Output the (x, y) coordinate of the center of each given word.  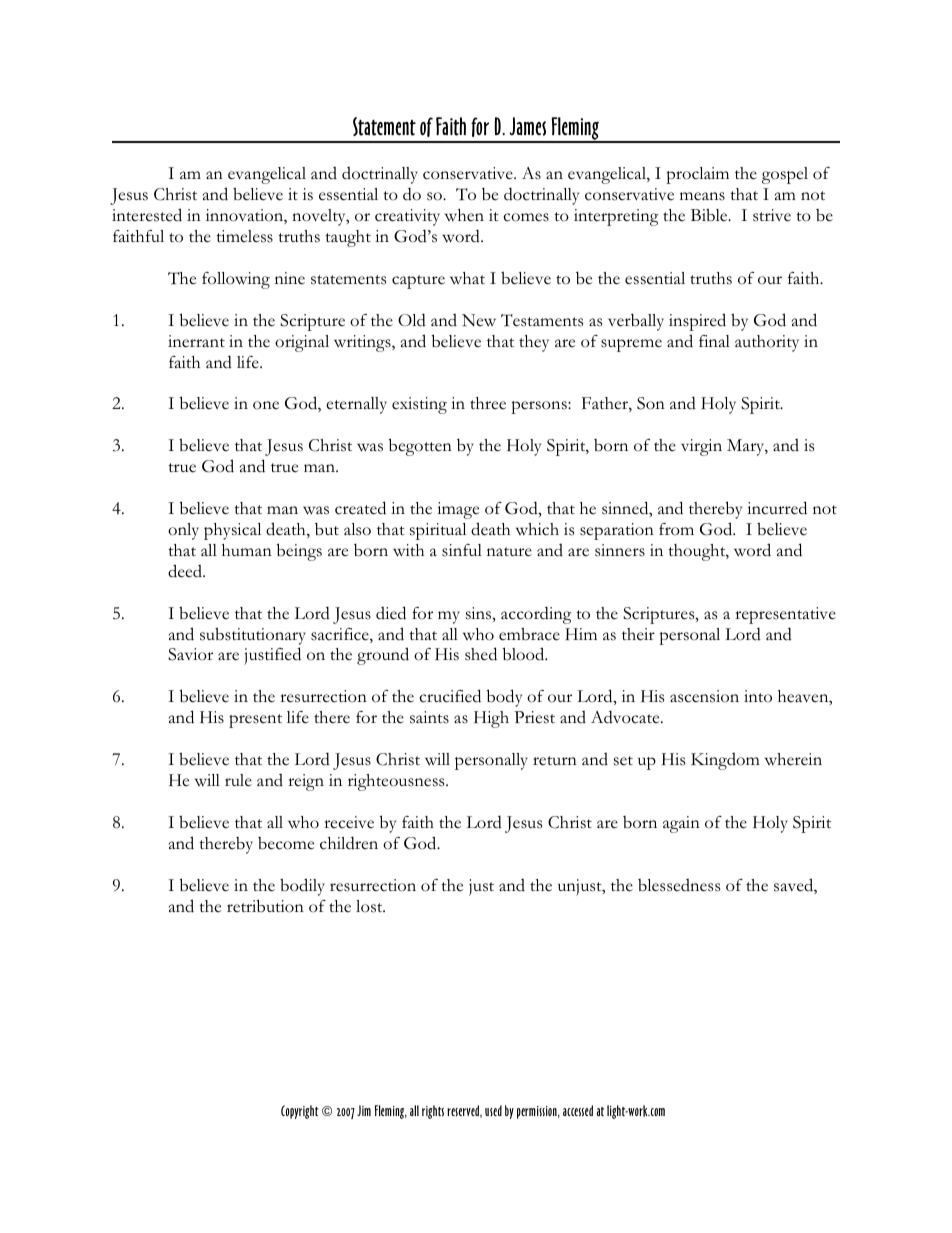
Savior (190, 654)
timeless (244, 236)
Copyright (300, 1112)
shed (481, 654)
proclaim (697, 175)
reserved (464, 1111)
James (527, 126)
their (638, 634)
